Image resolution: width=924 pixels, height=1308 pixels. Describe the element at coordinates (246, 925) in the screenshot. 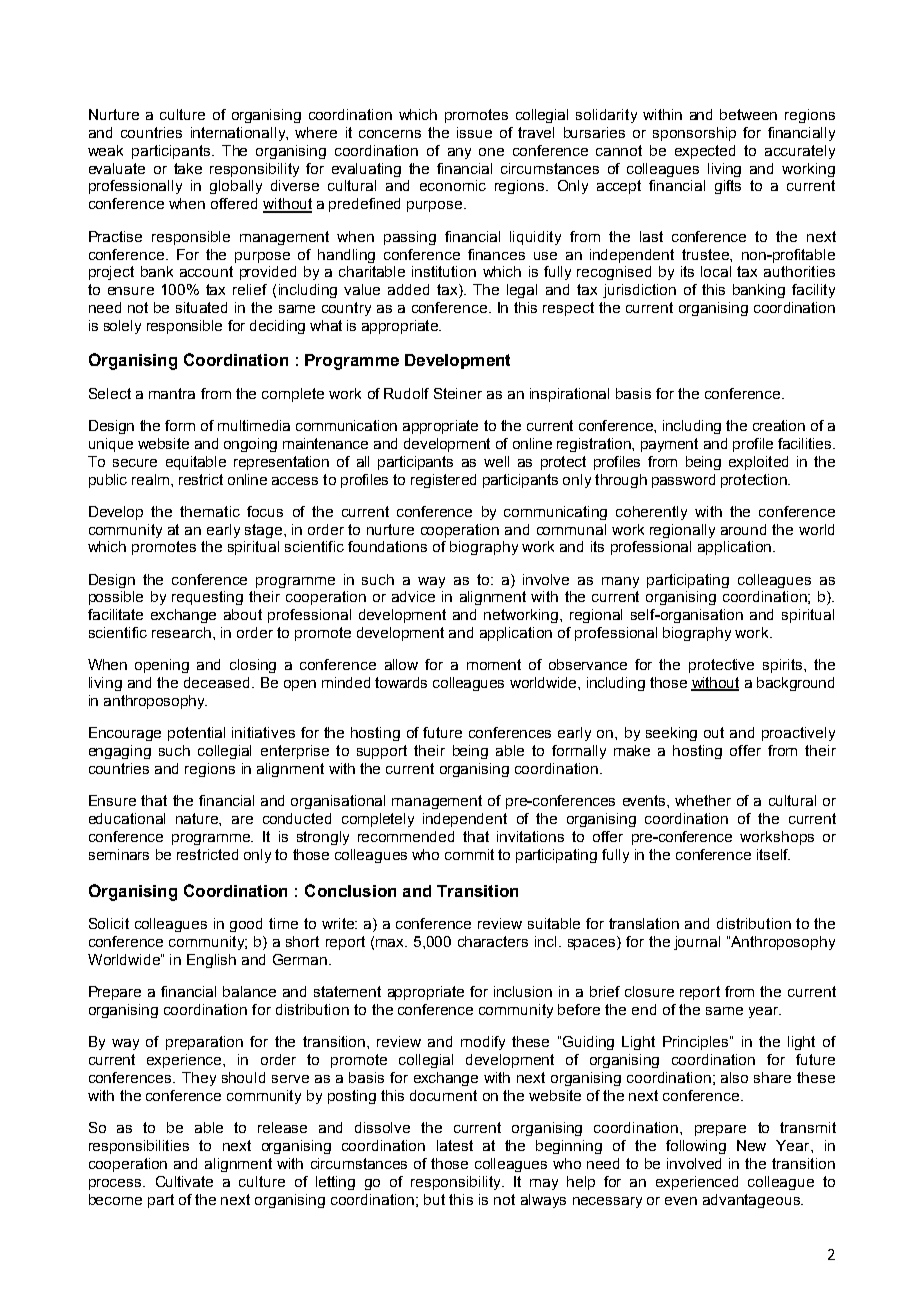

I see `good` at that location.
